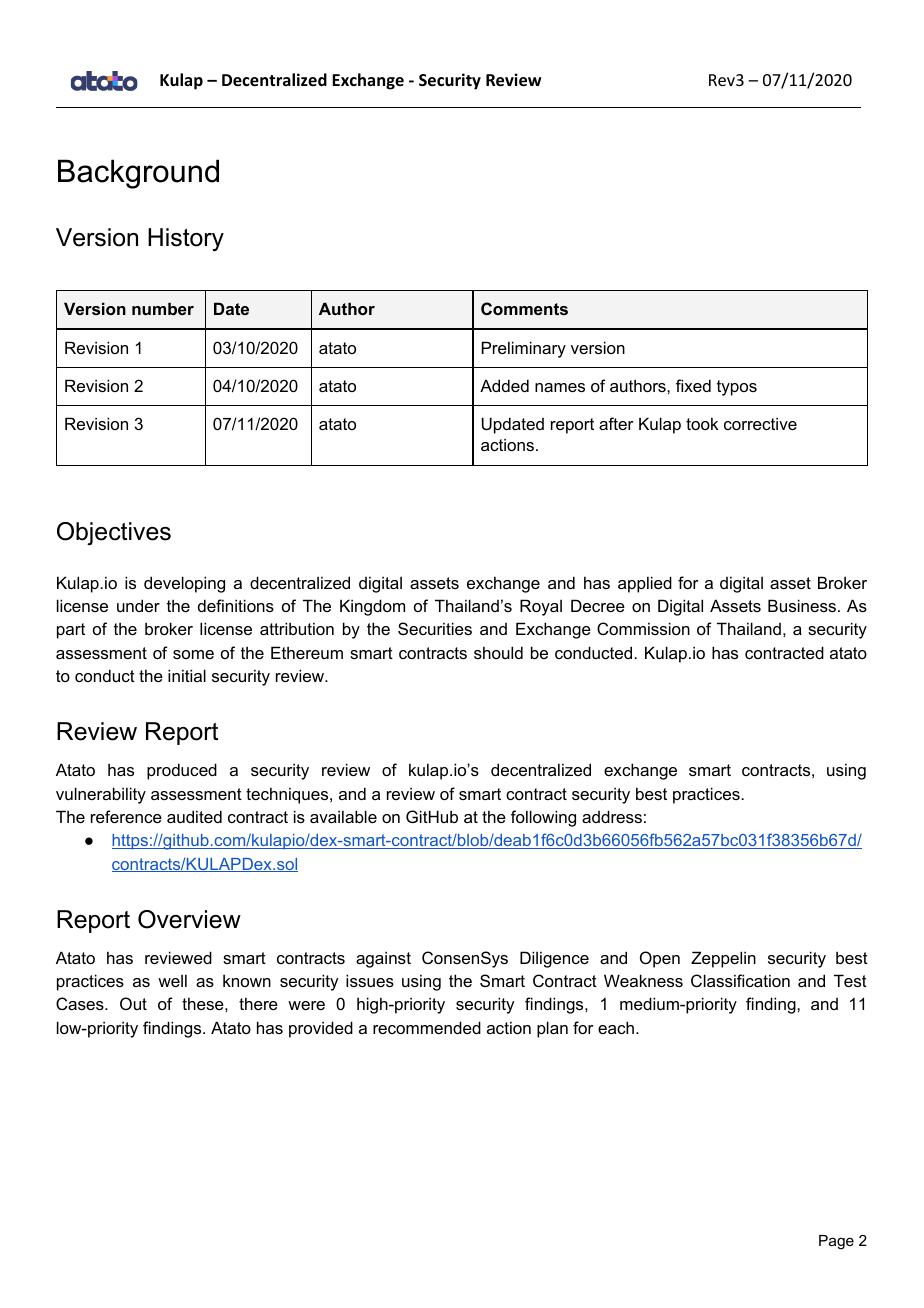  I want to click on Business, so click(802, 605).
